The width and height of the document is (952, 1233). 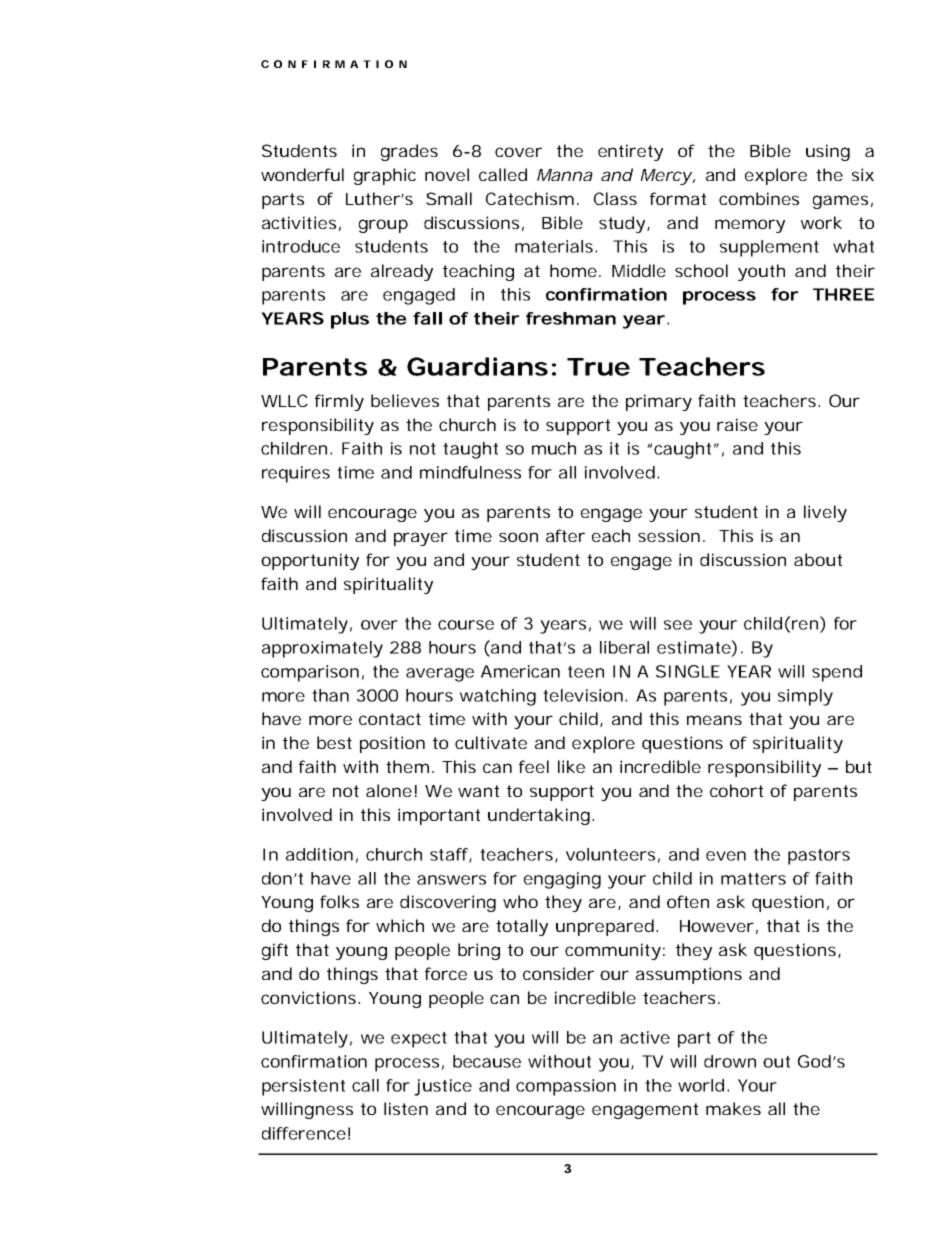 What do you see at coordinates (565, 535) in the document?
I see `after` at bounding box center [565, 535].
